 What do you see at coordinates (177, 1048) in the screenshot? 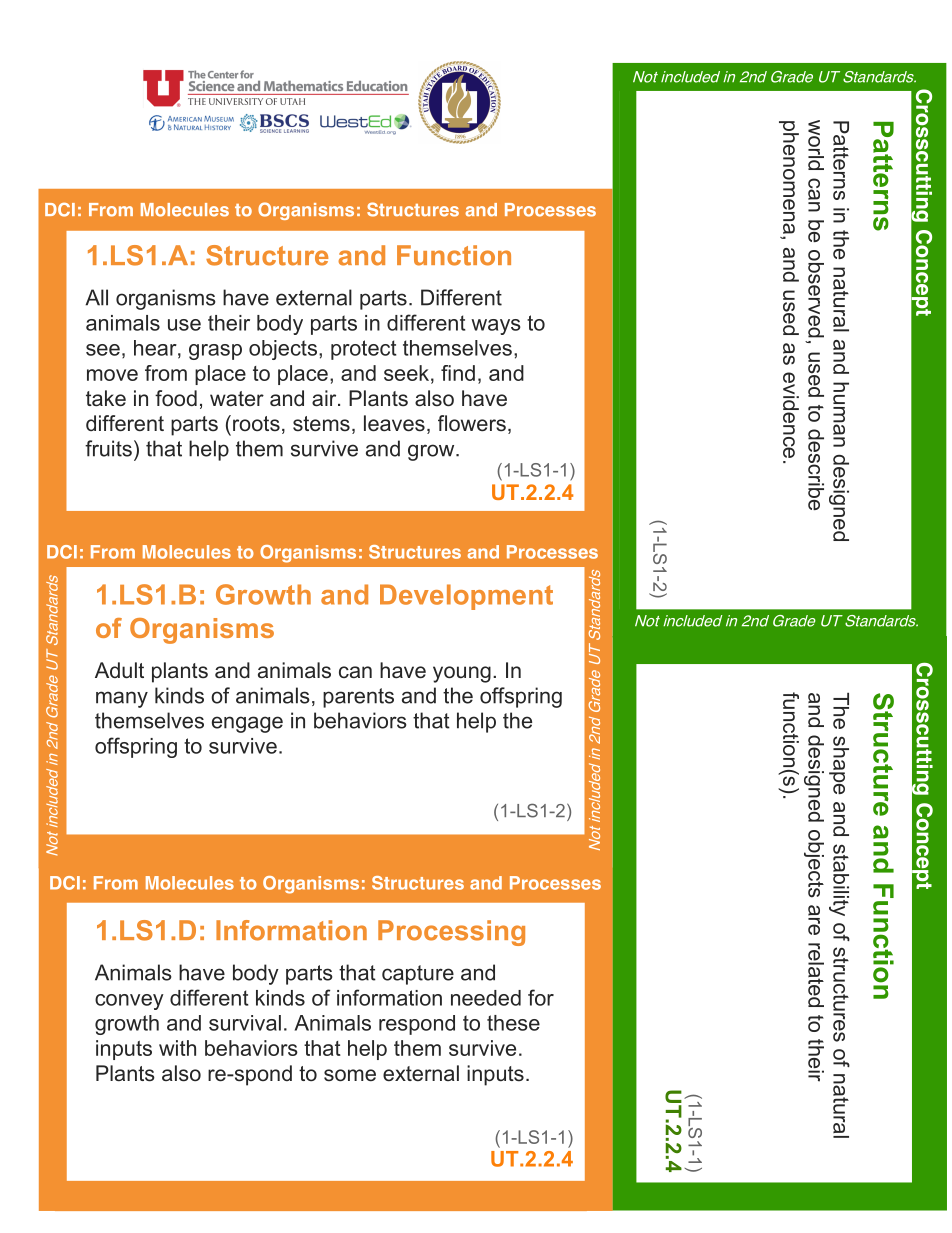
I see `with` at bounding box center [177, 1048].
